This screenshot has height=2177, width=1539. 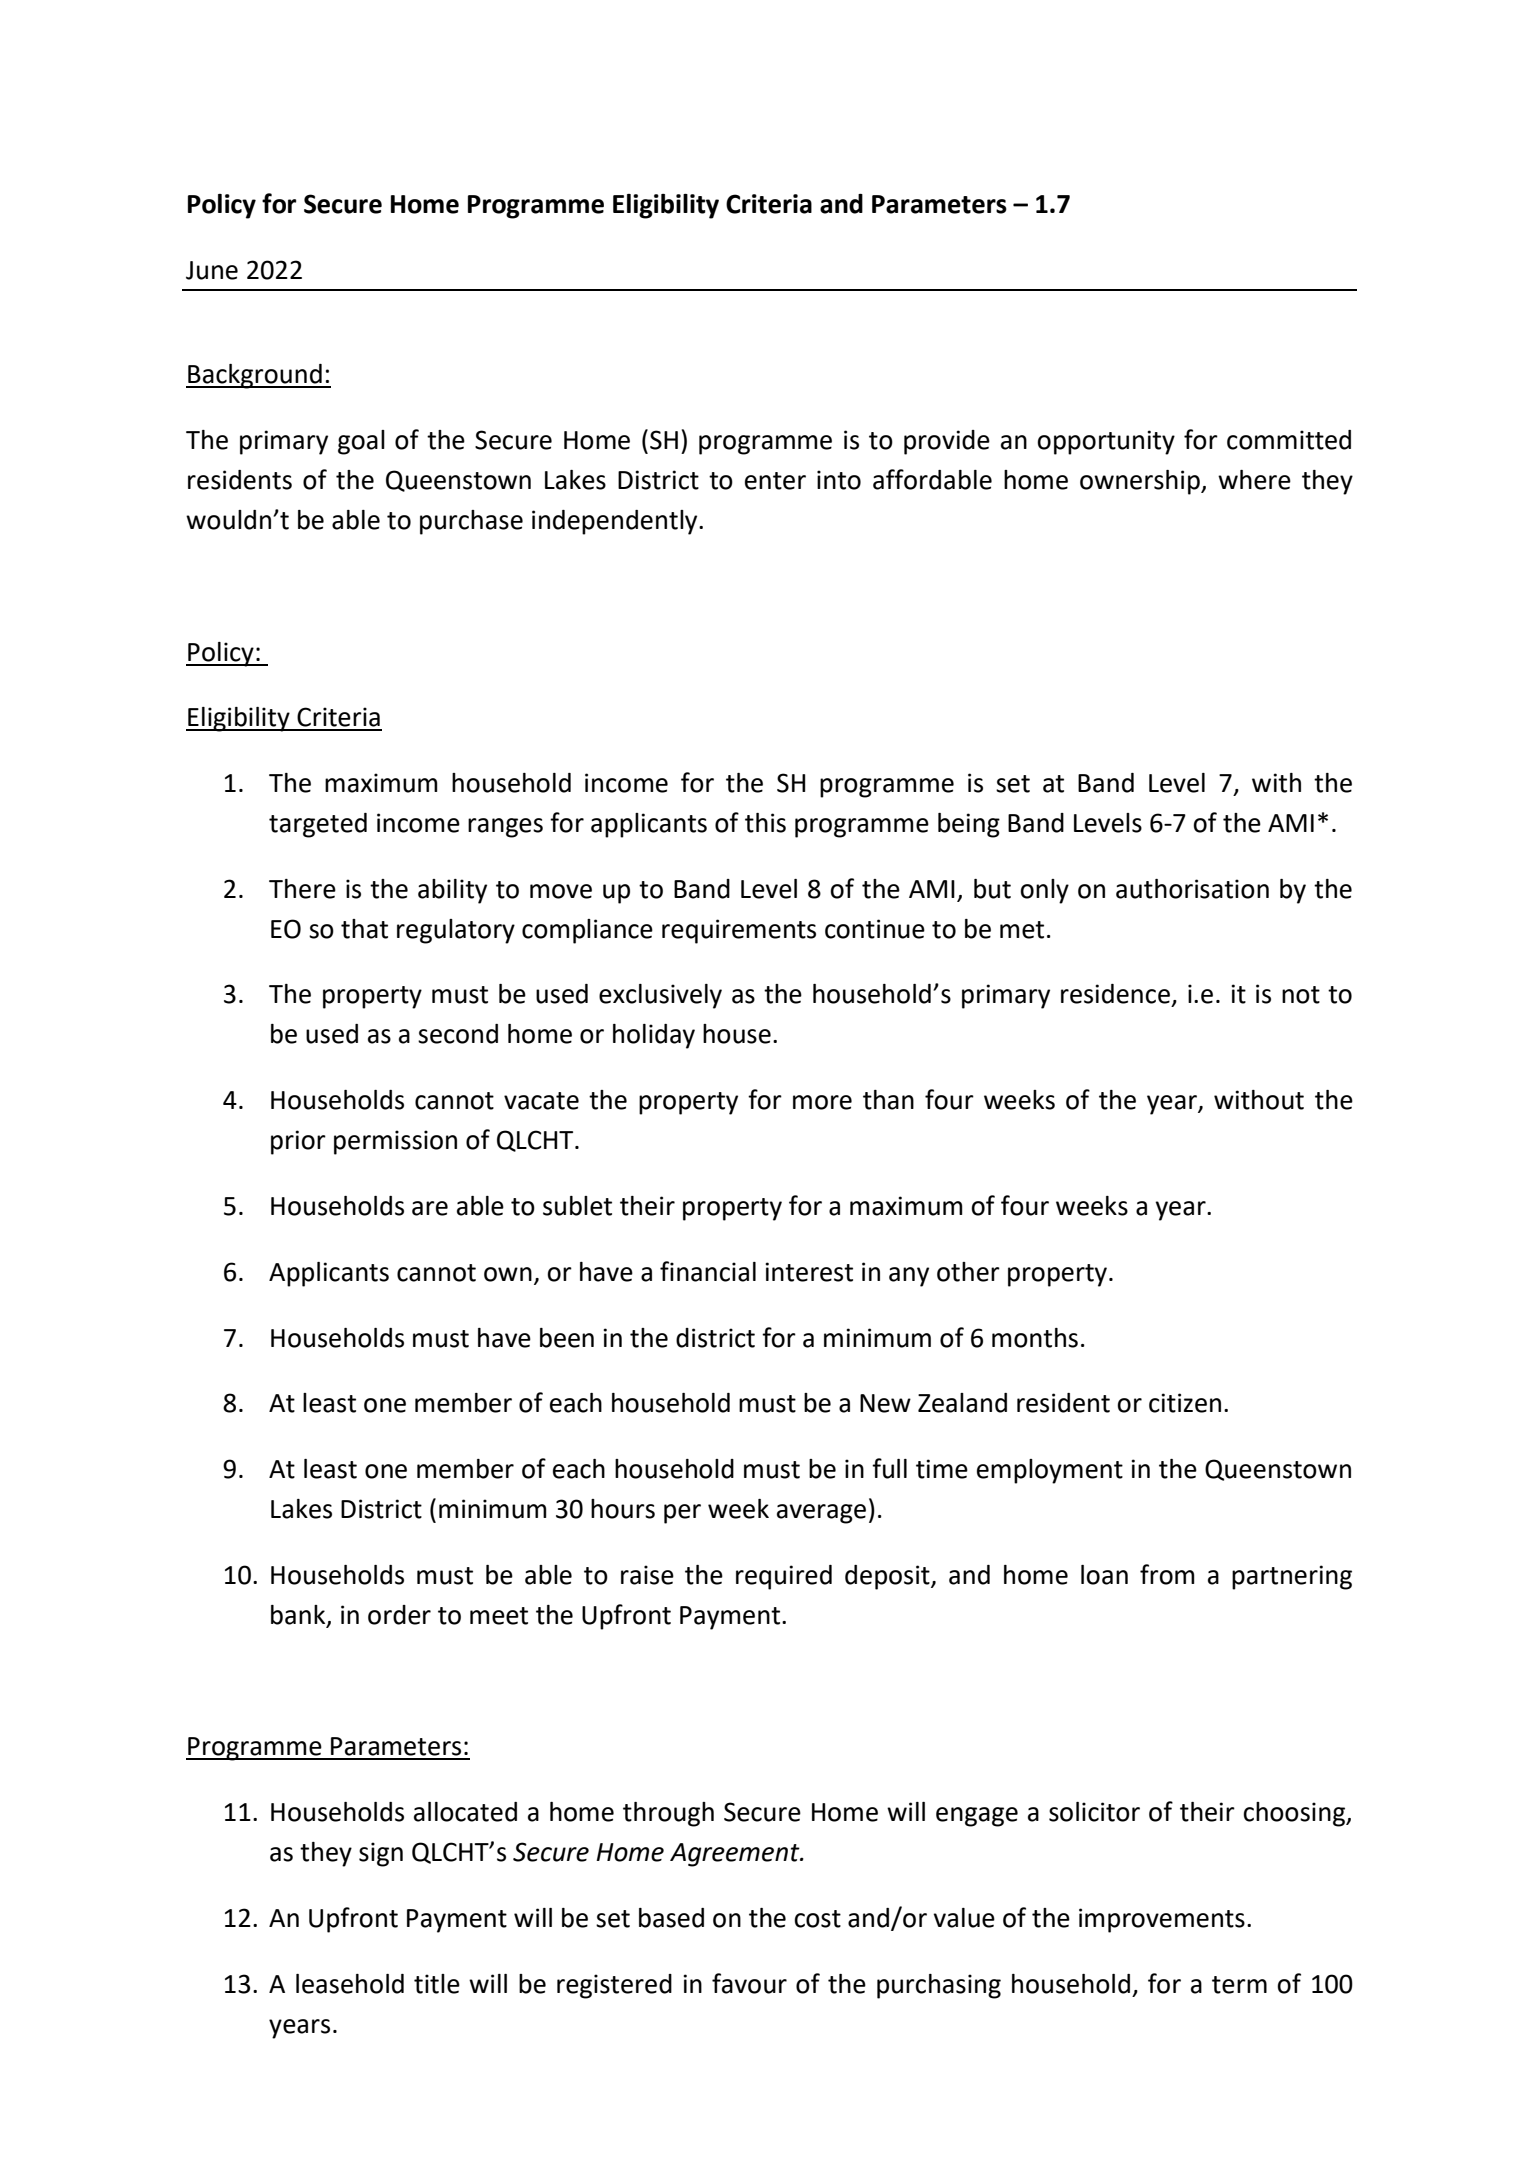 What do you see at coordinates (1115, 994) in the screenshot?
I see `residence` at bounding box center [1115, 994].
